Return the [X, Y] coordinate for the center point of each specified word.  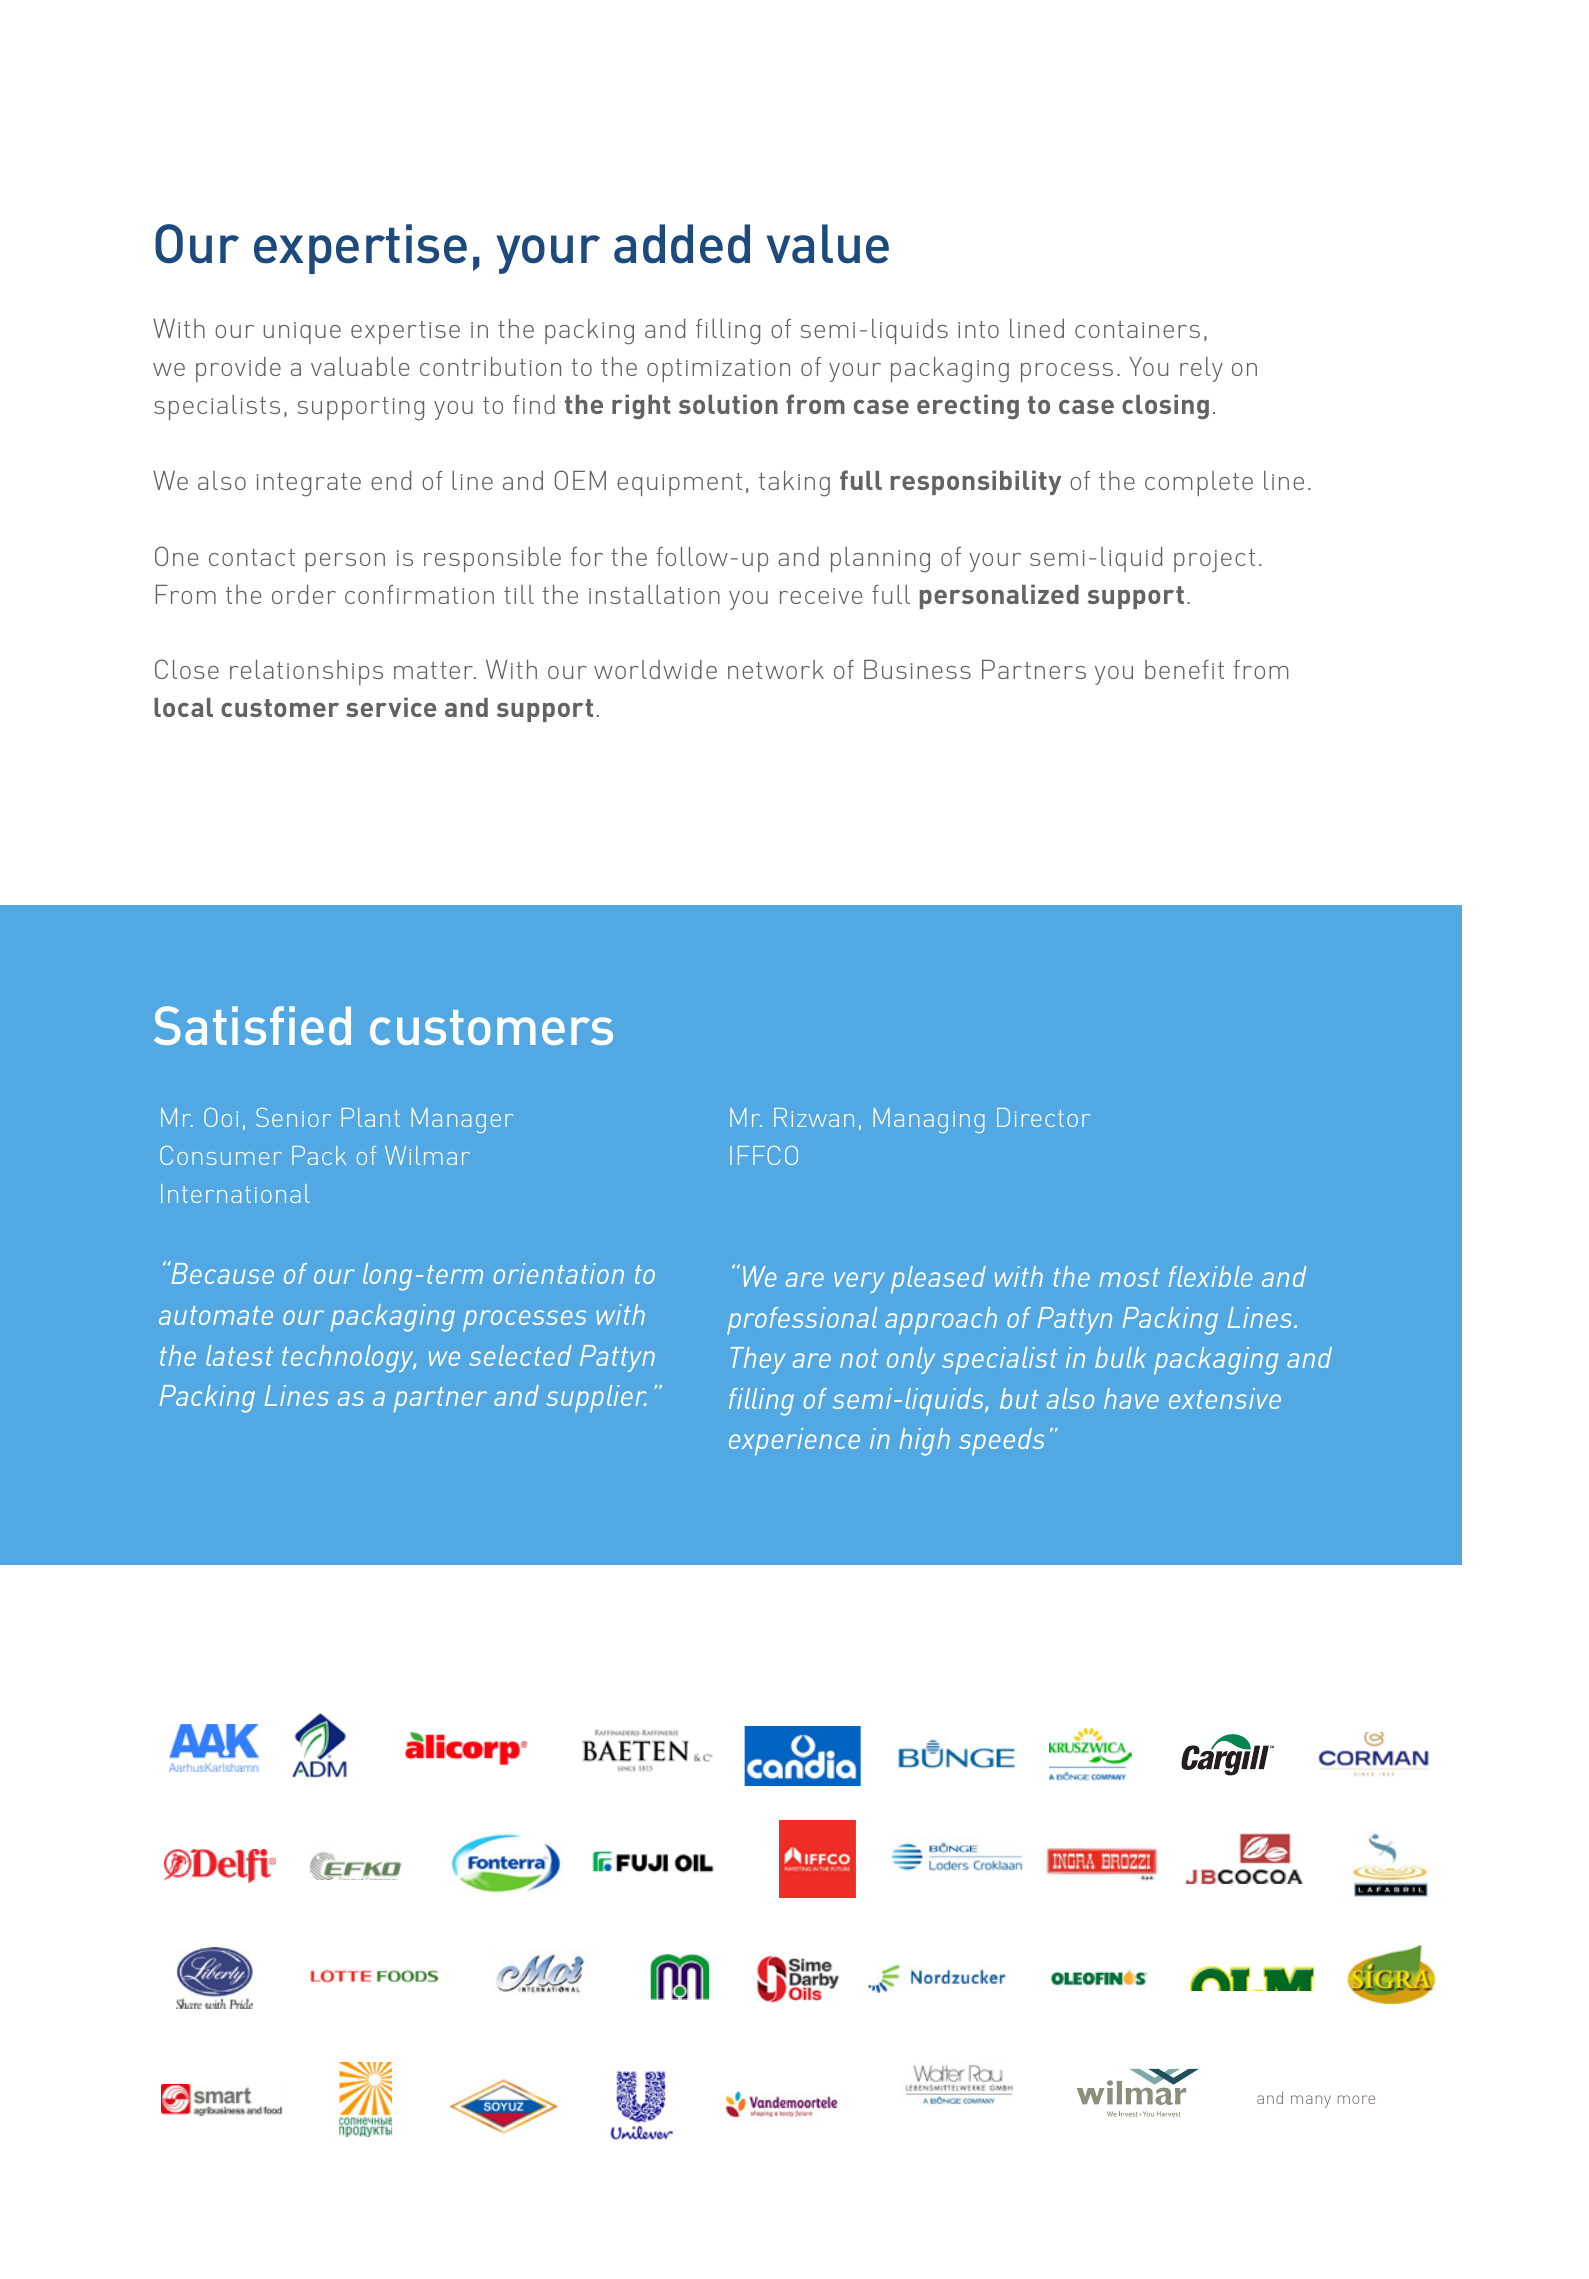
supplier [596, 1399]
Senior [293, 1117]
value [828, 244]
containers [1137, 329]
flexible [1210, 1276]
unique [302, 333]
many [1311, 2101]
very [859, 1282]
